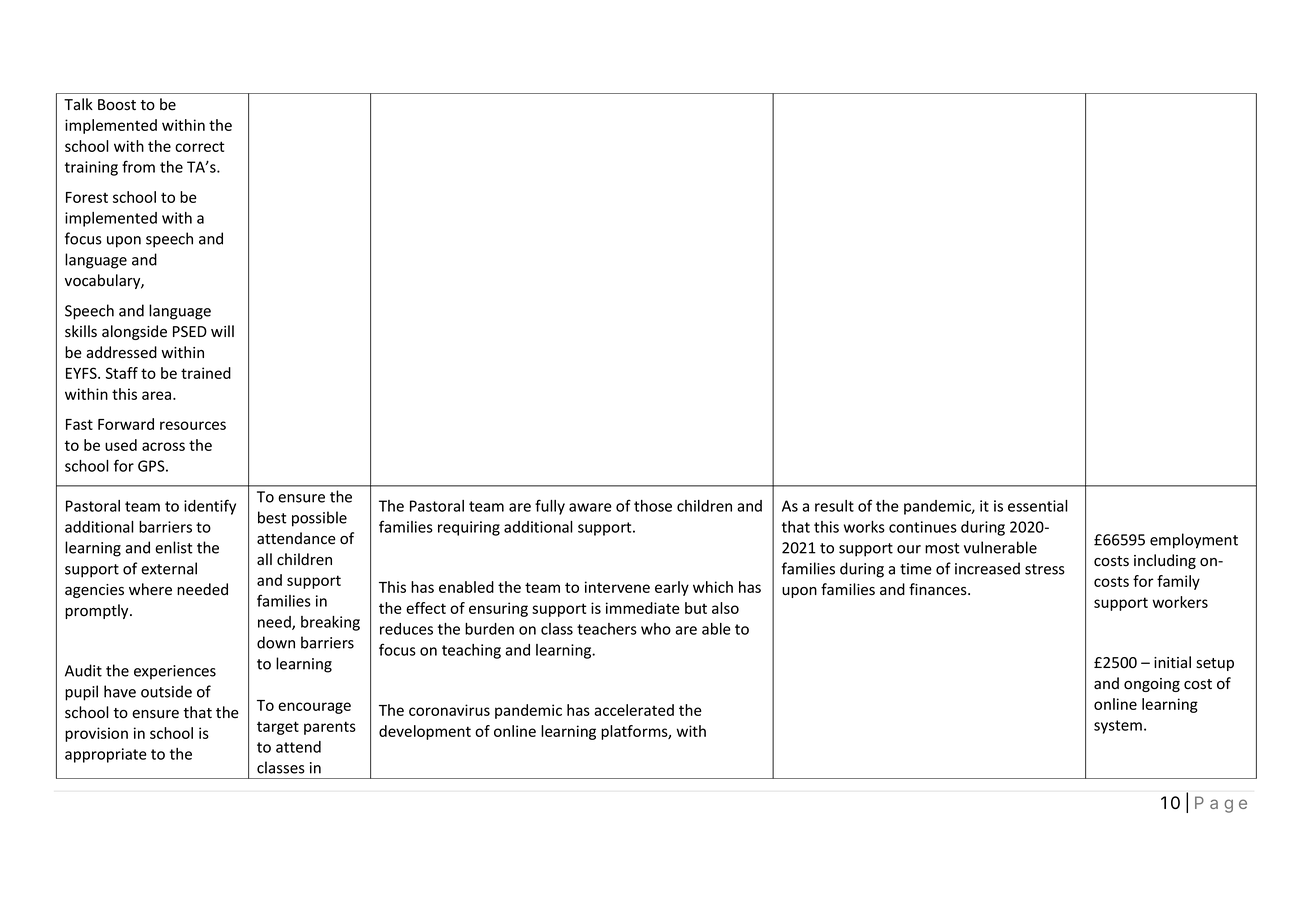 This screenshot has width=1308, height=924. I want to click on alongside, so click(134, 332).
